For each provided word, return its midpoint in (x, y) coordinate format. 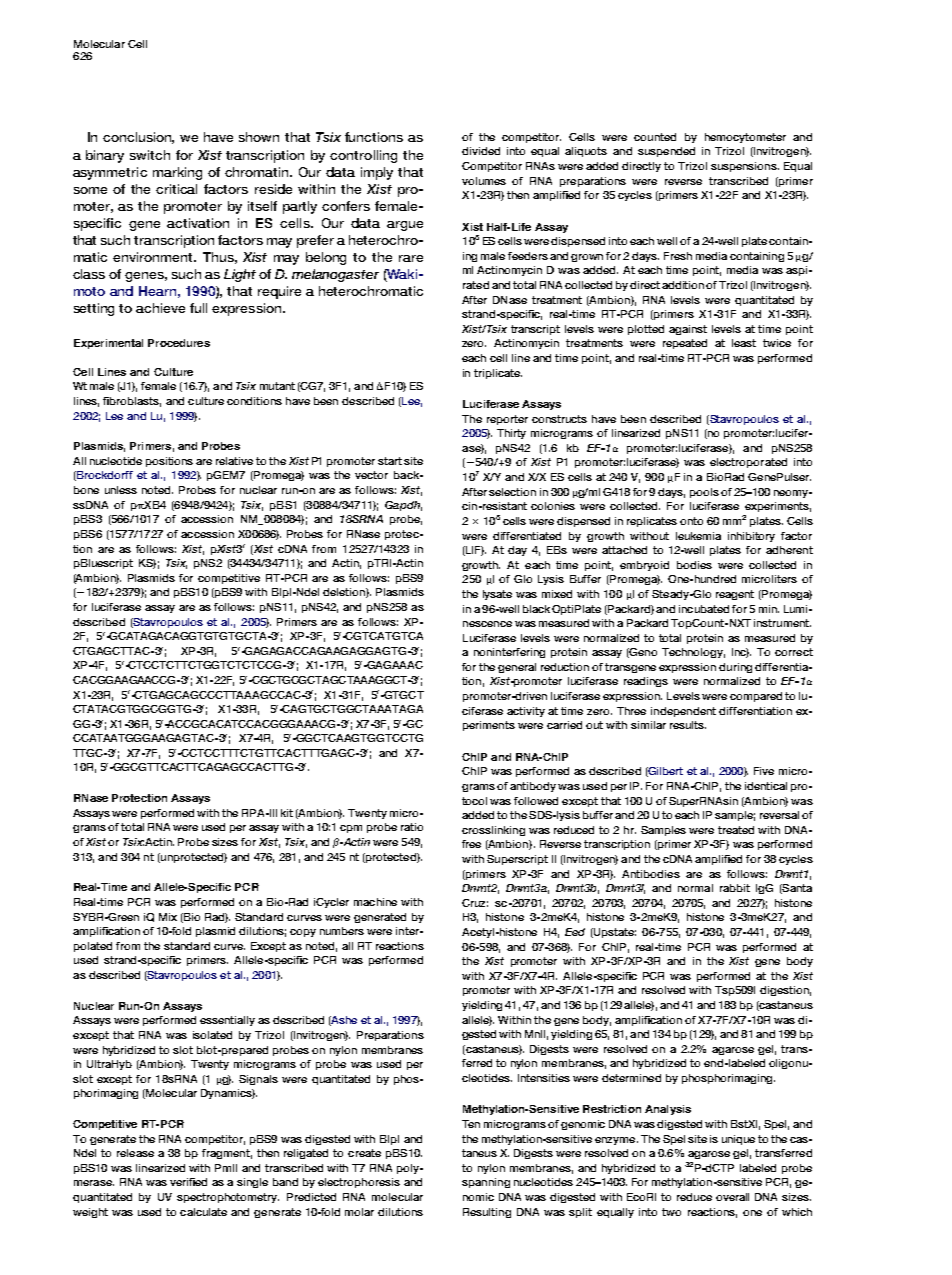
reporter (507, 420)
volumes (484, 181)
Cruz (475, 903)
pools (704, 493)
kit (287, 813)
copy (303, 933)
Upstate (614, 933)
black (536, 609)
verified (188, 1182)
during (735, 668)
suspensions (745, 167)
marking (177, 173)
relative (234, 461)
